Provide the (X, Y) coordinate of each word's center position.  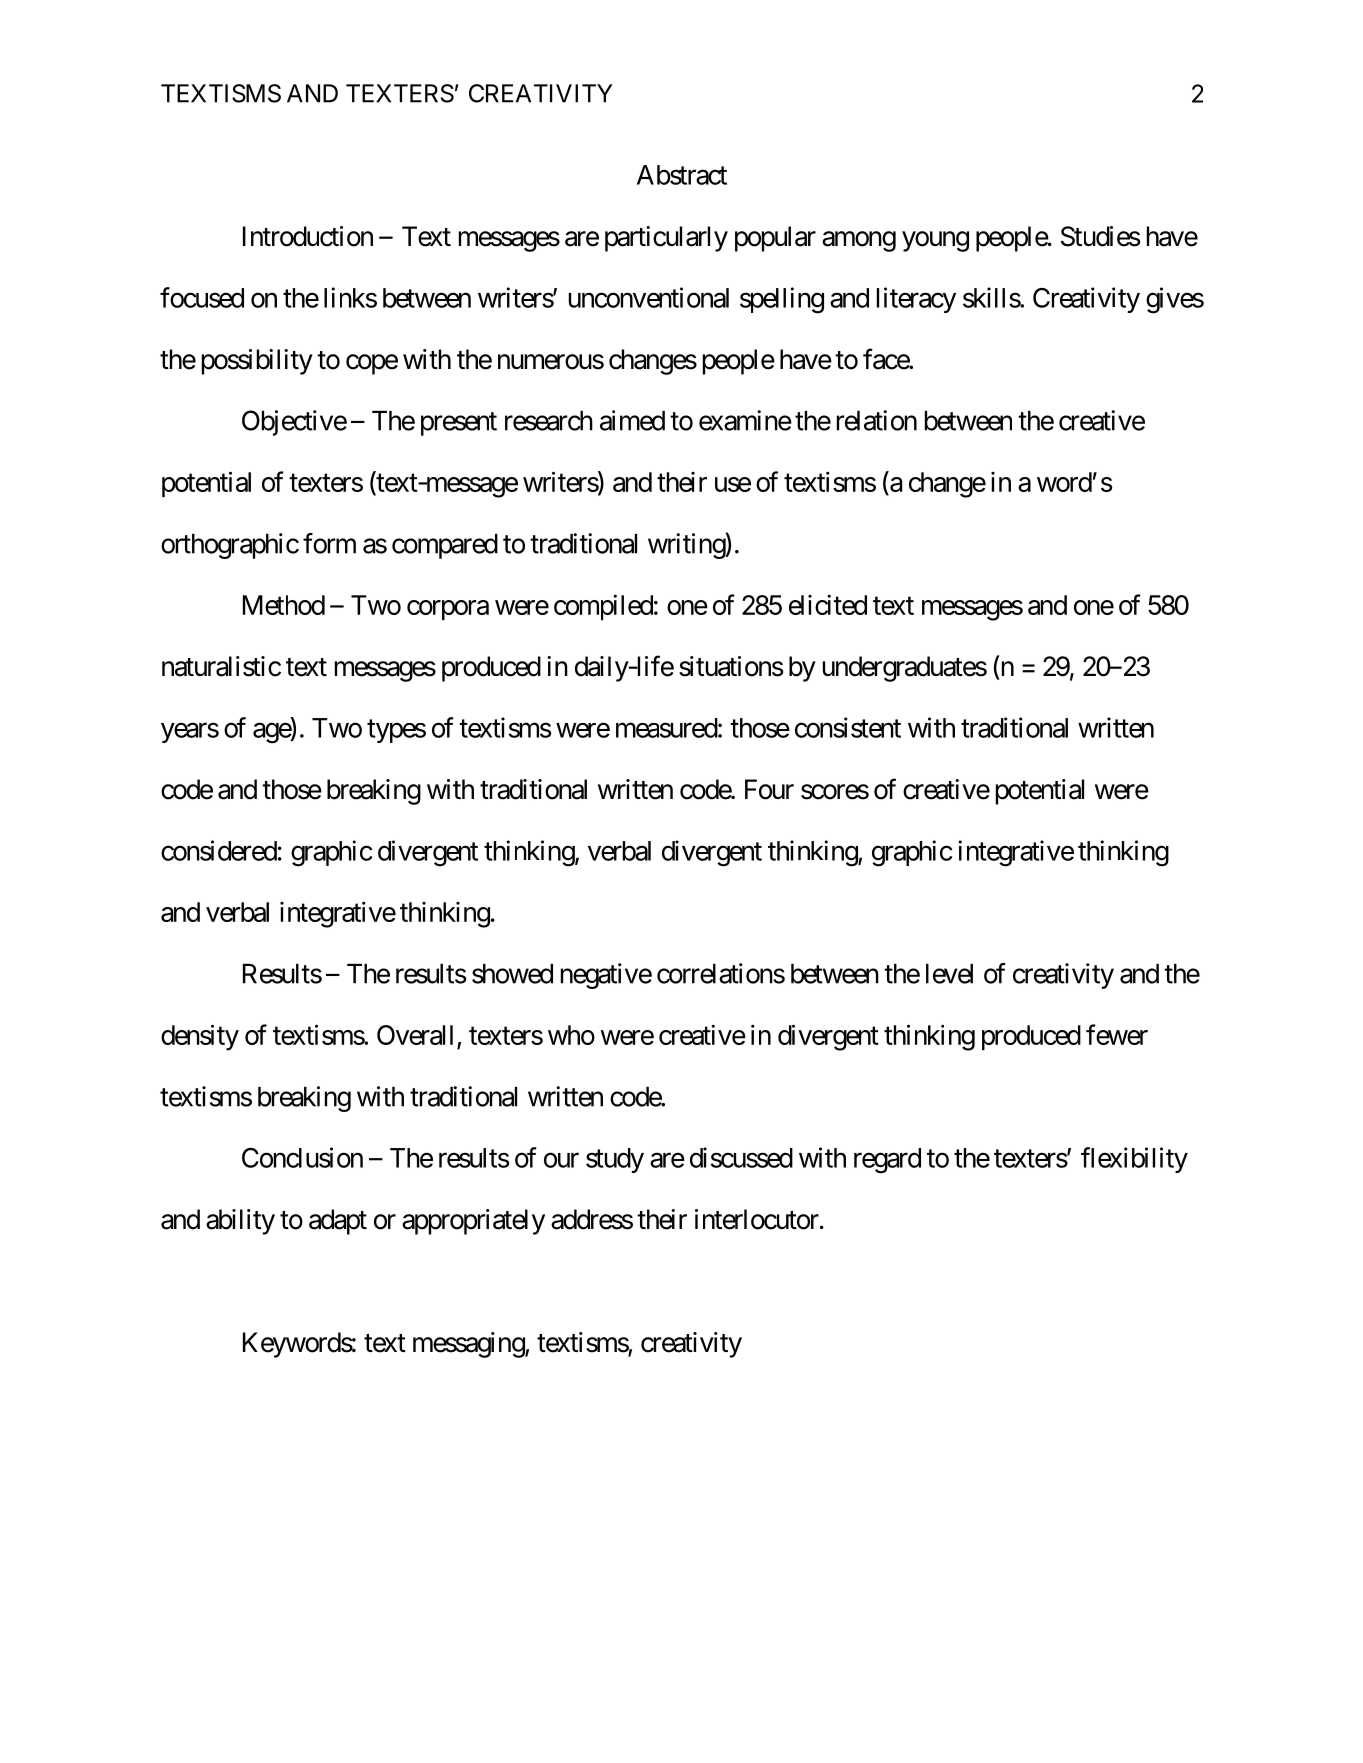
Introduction (308, 236)
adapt (338, 1222)
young (935, 241)
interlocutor (757, 1219)
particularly (666, 239)
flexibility (1134, 1160)
